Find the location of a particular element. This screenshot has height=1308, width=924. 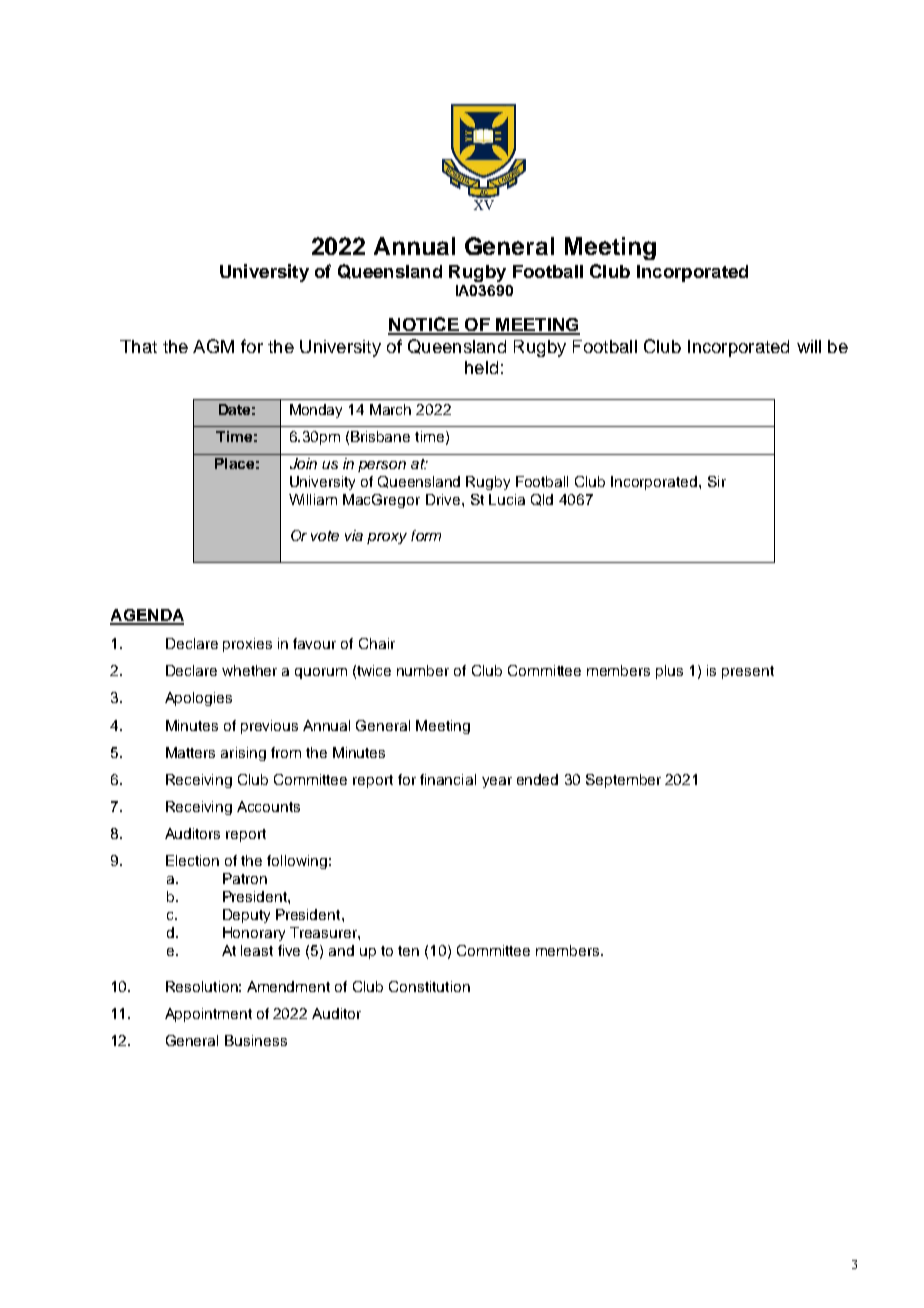

financial is located at coordinates (448, 779).
